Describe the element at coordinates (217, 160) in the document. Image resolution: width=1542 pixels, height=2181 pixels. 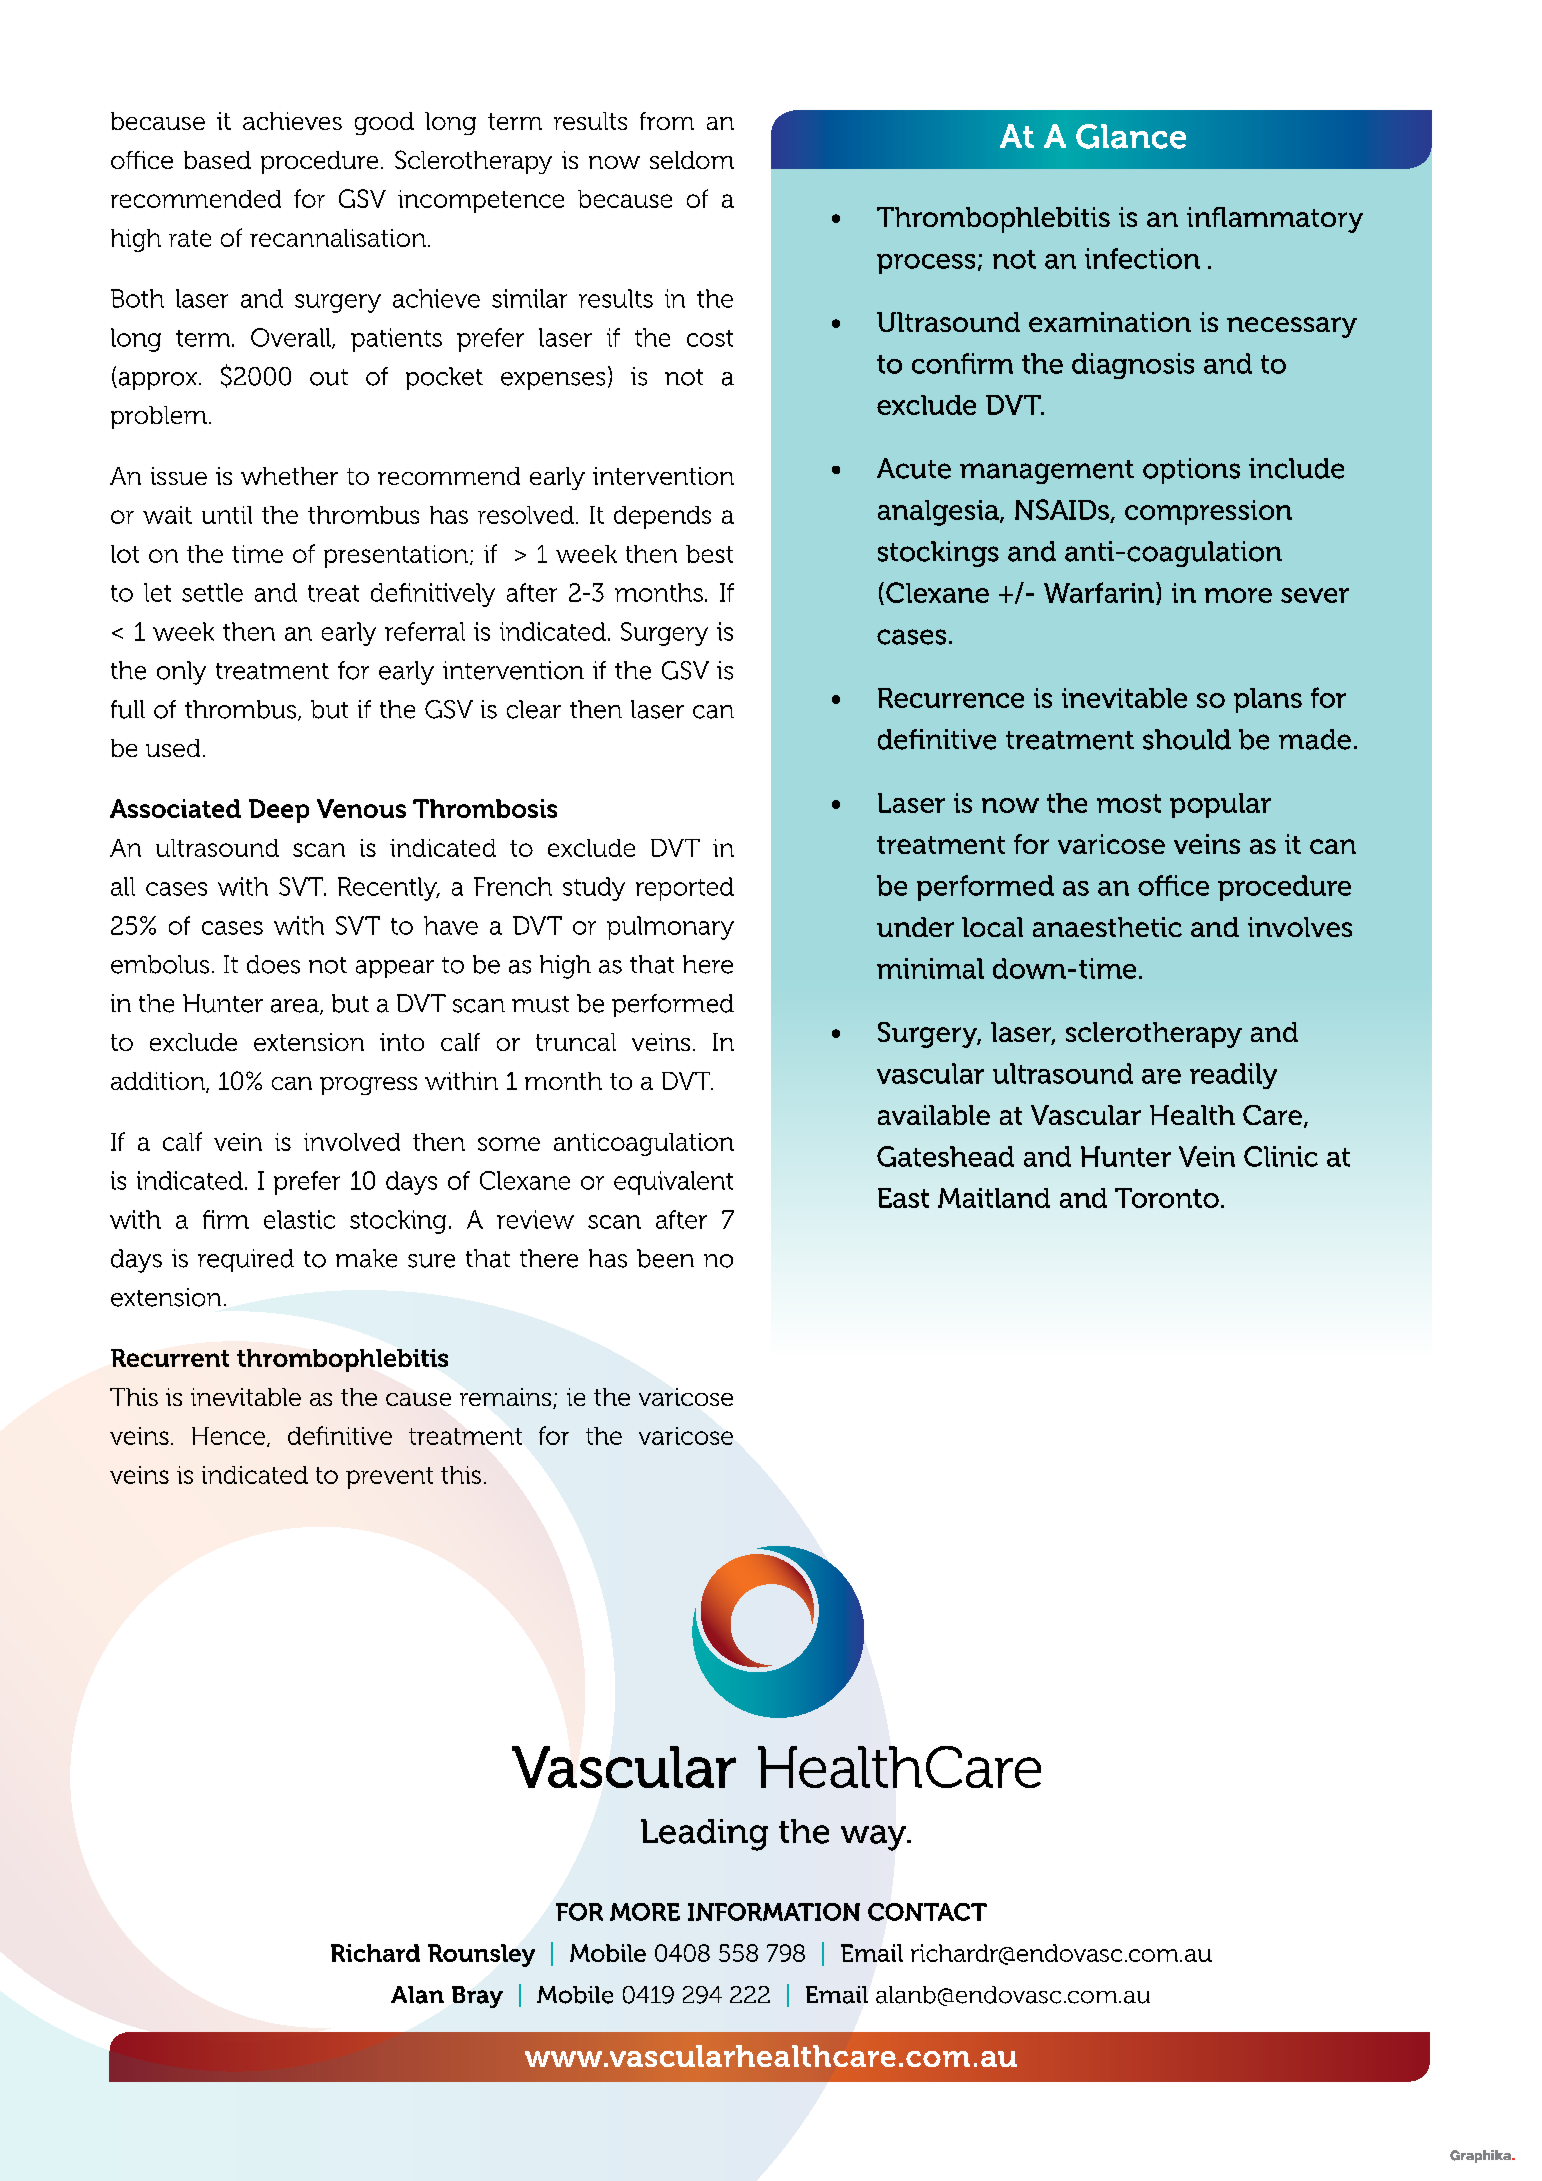
I see `based` at that location.
